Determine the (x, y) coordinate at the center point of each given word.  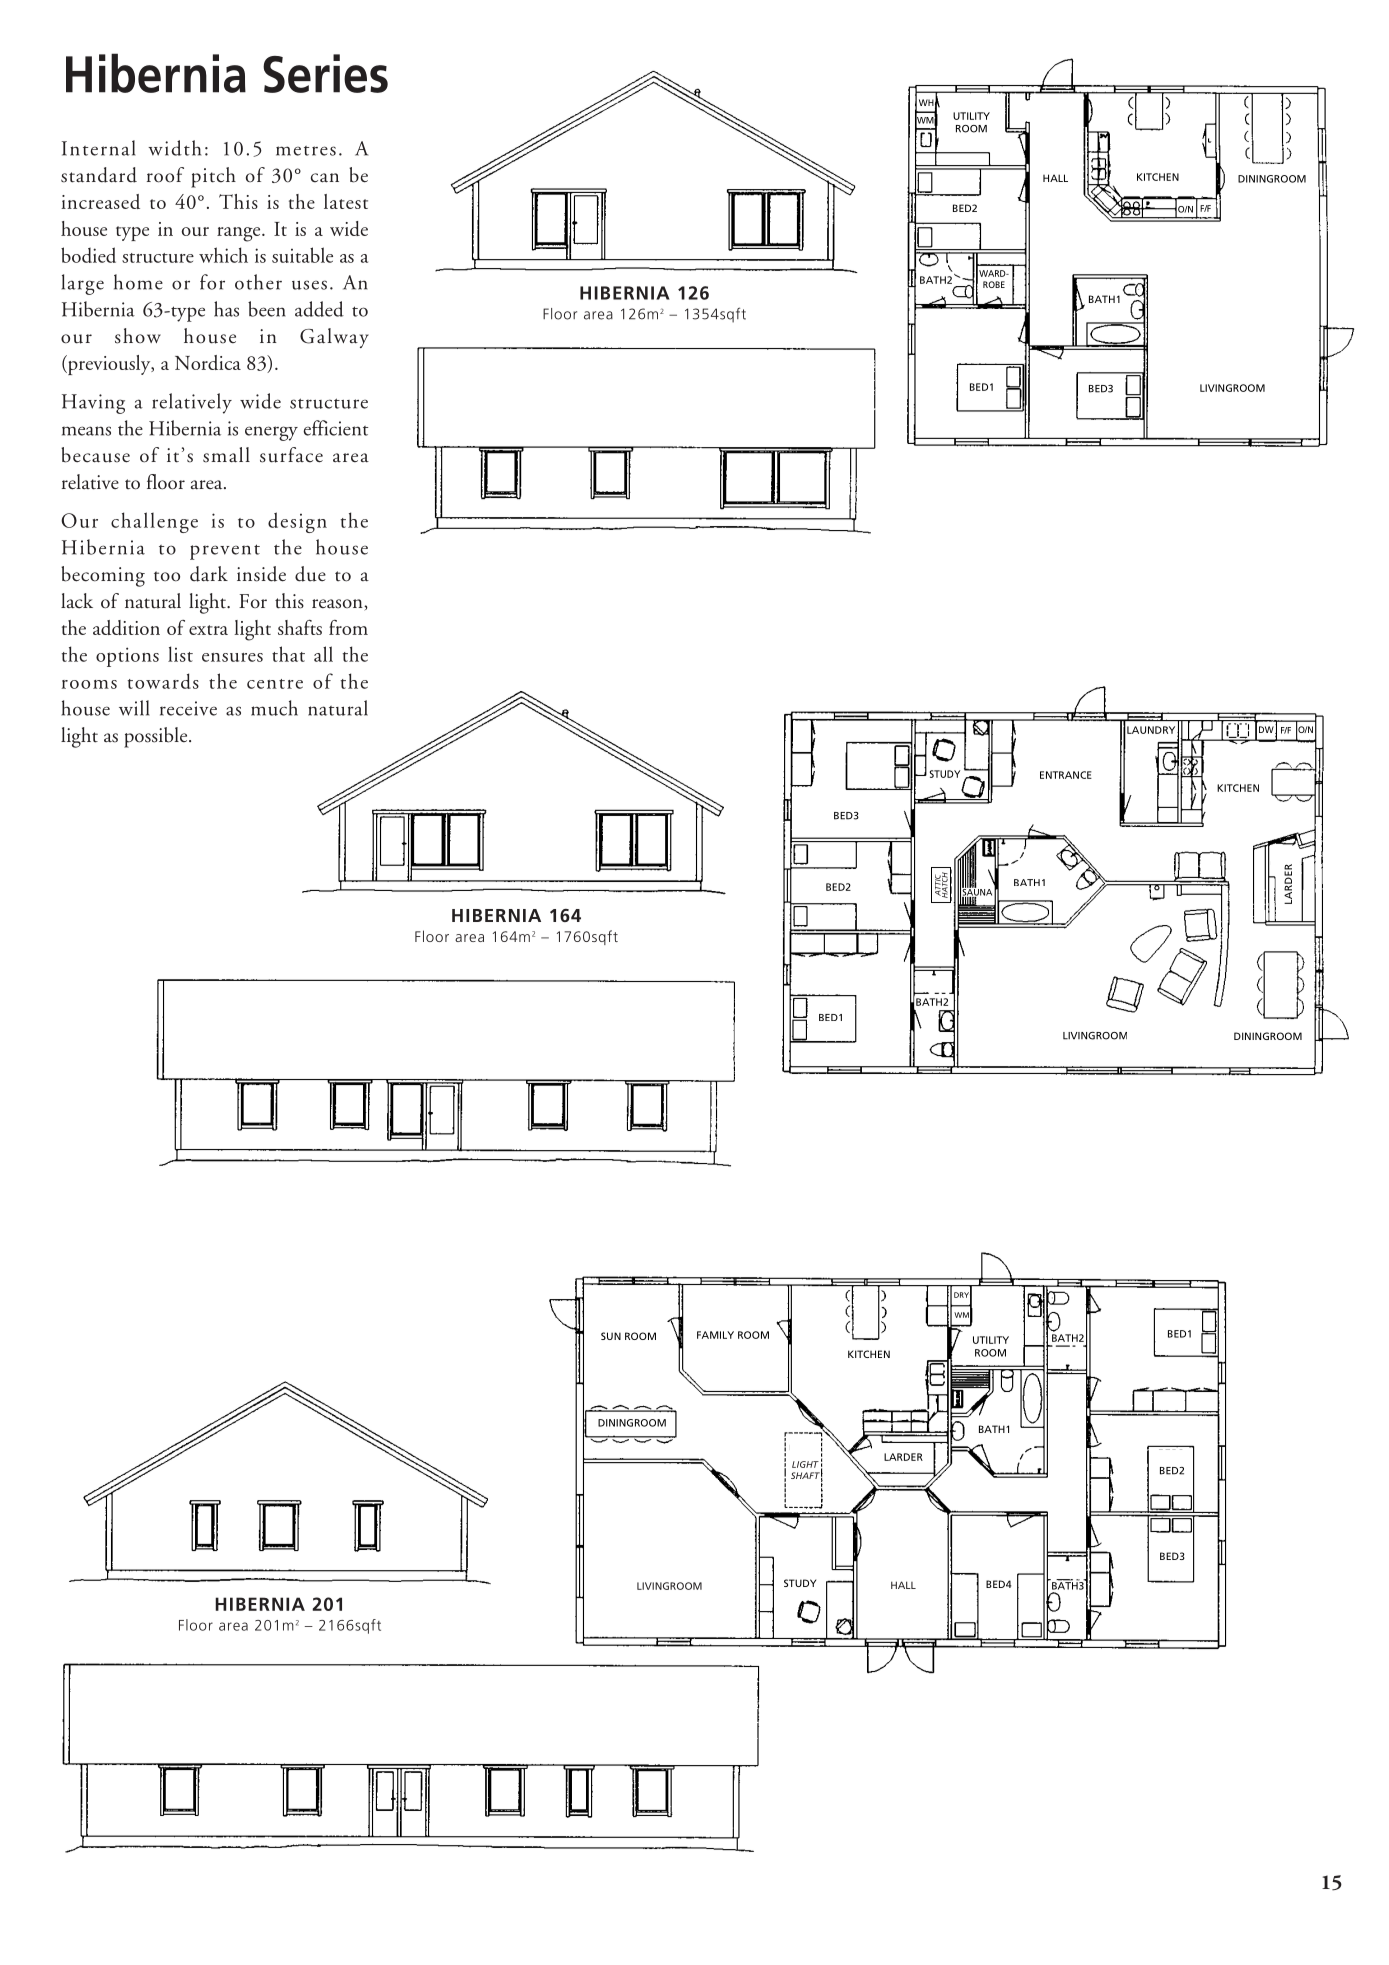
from (348, 627)
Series (325, 73)
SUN (611, 1336)
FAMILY (715, 1335)
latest (346, 201)
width (174, 148)
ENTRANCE (1066, 775)
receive (188, 708)
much (274, 708)
